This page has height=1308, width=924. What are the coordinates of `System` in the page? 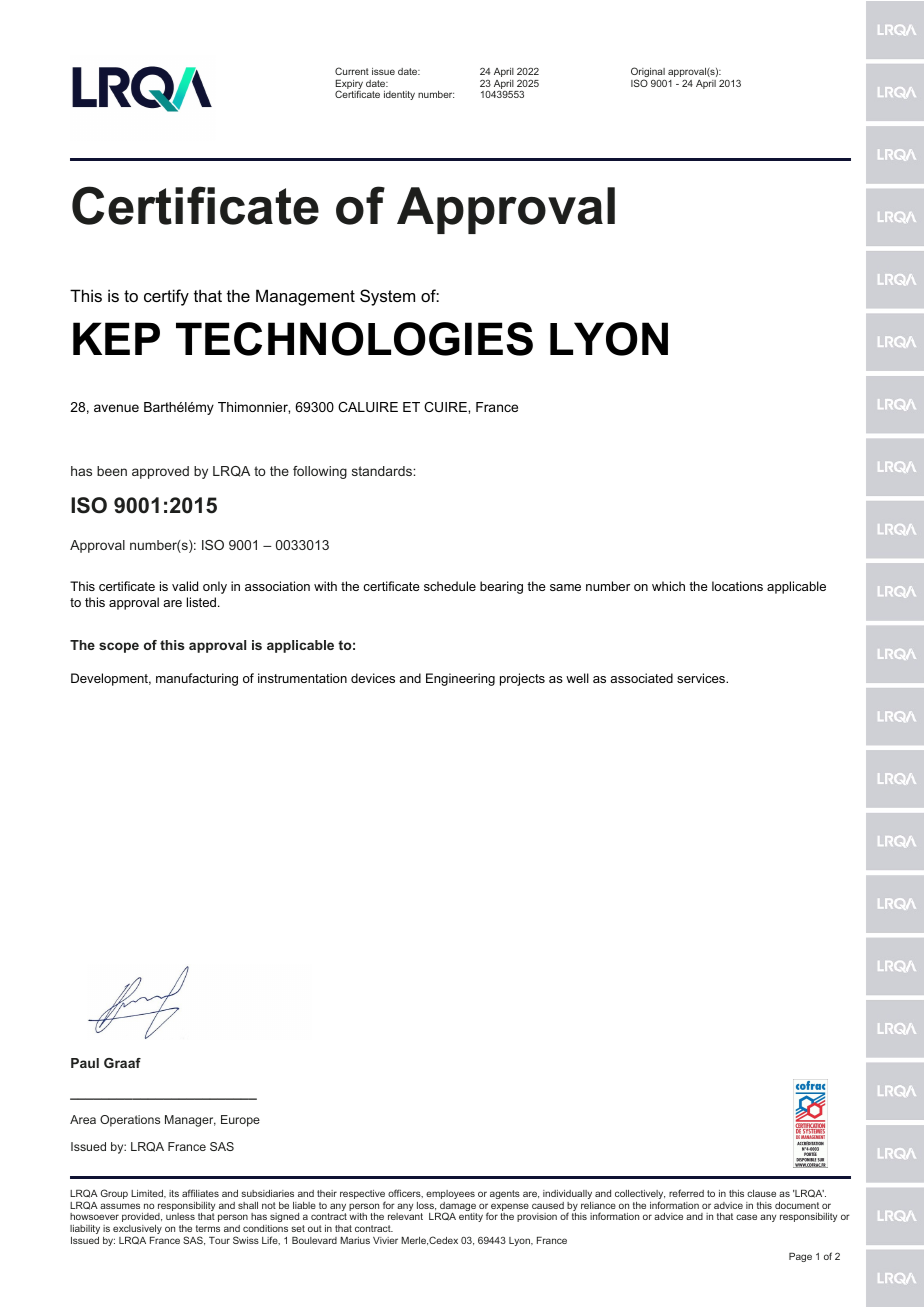 It's located at (387, 297).
